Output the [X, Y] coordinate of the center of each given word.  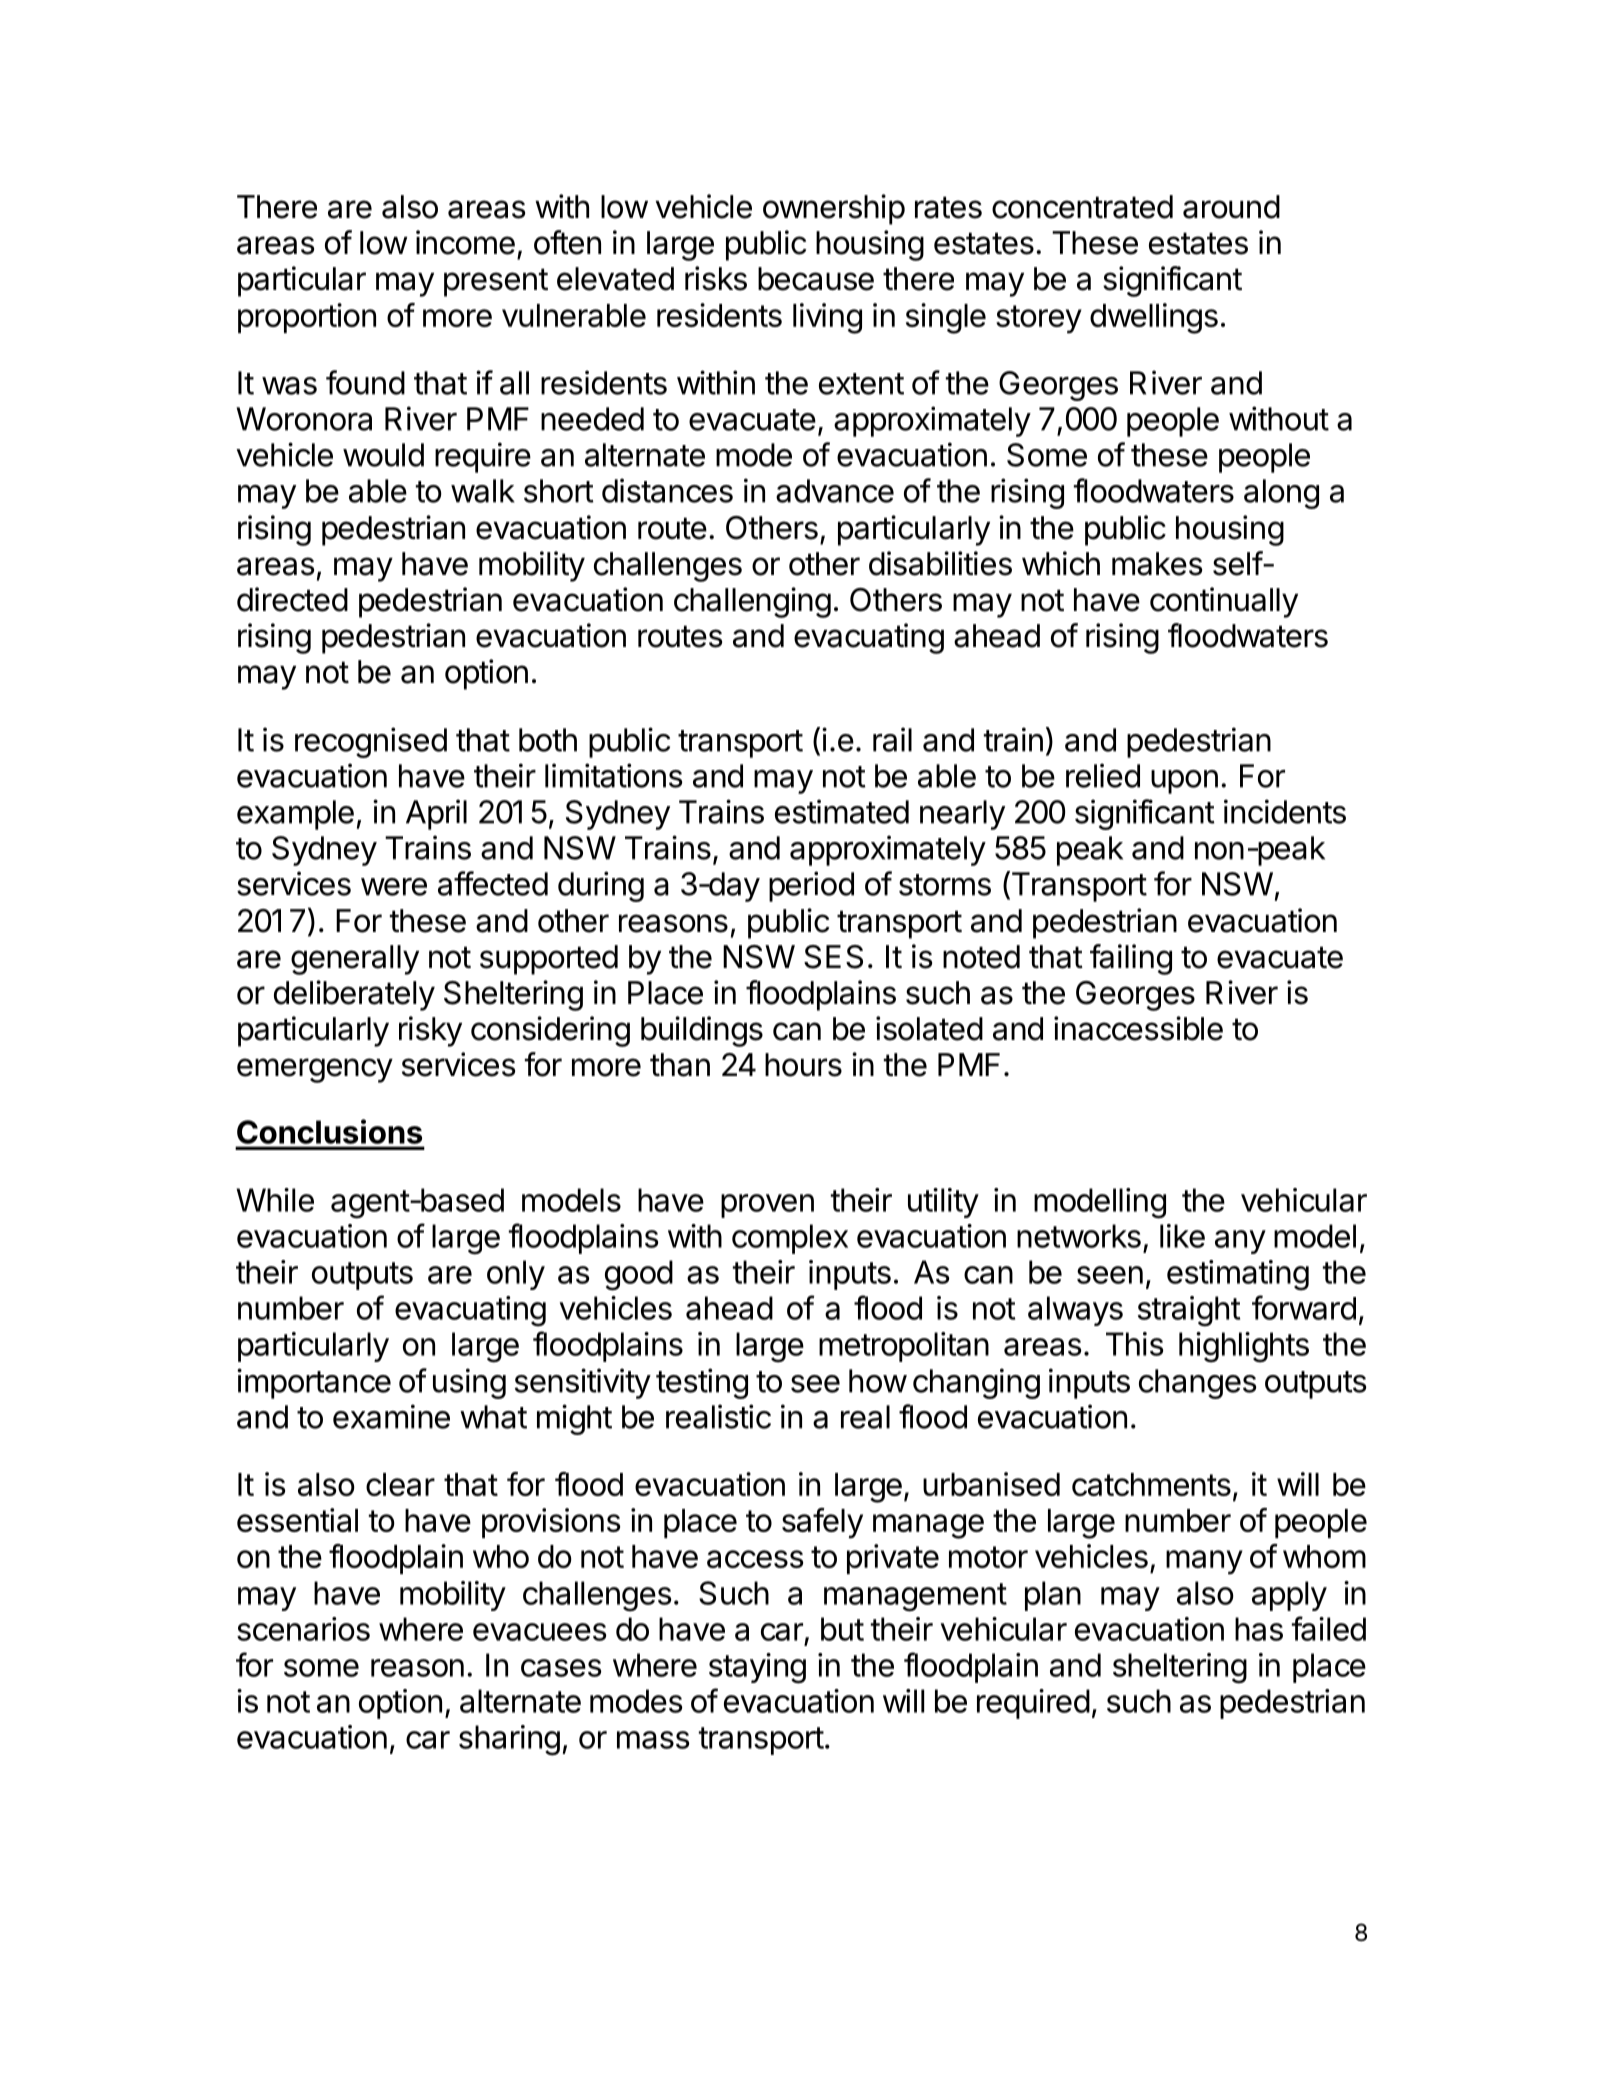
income [465, 242]
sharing [509, 1740]
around [1231, 207]
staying [757, 1668]
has [1259, 1629]
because [816, 279]
